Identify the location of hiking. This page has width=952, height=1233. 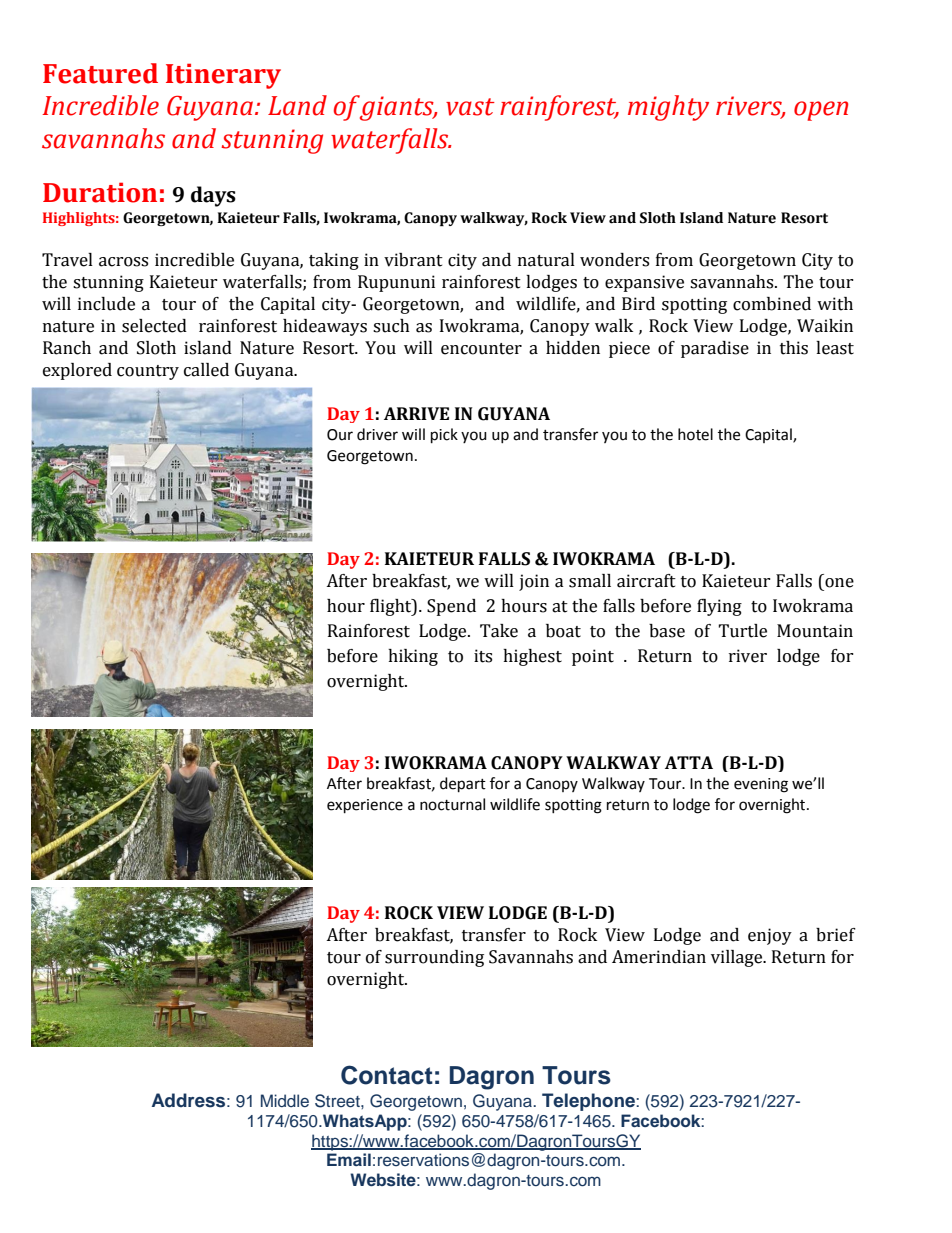
(413, 657).
